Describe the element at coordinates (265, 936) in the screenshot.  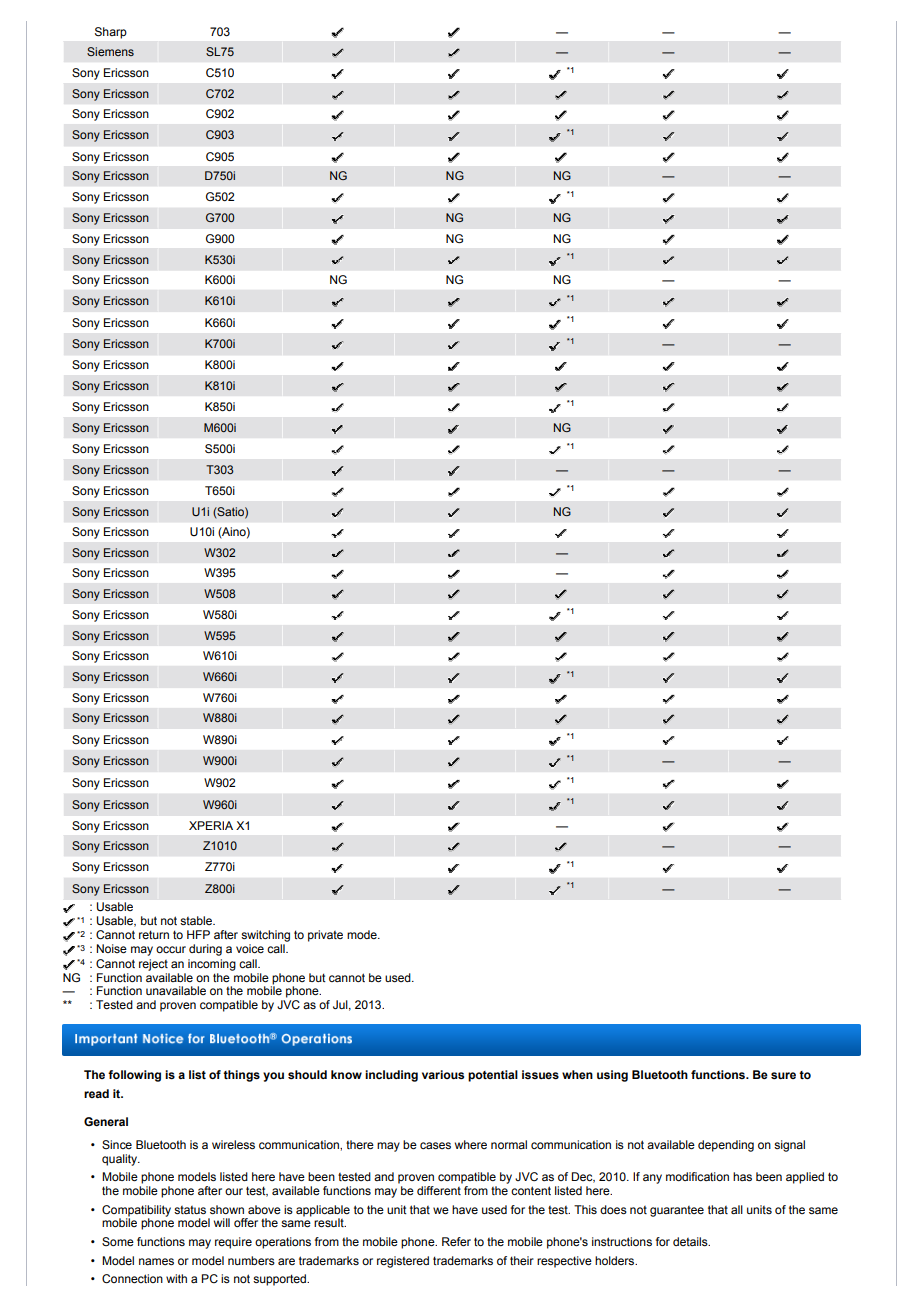
I see `switching` at that location.
